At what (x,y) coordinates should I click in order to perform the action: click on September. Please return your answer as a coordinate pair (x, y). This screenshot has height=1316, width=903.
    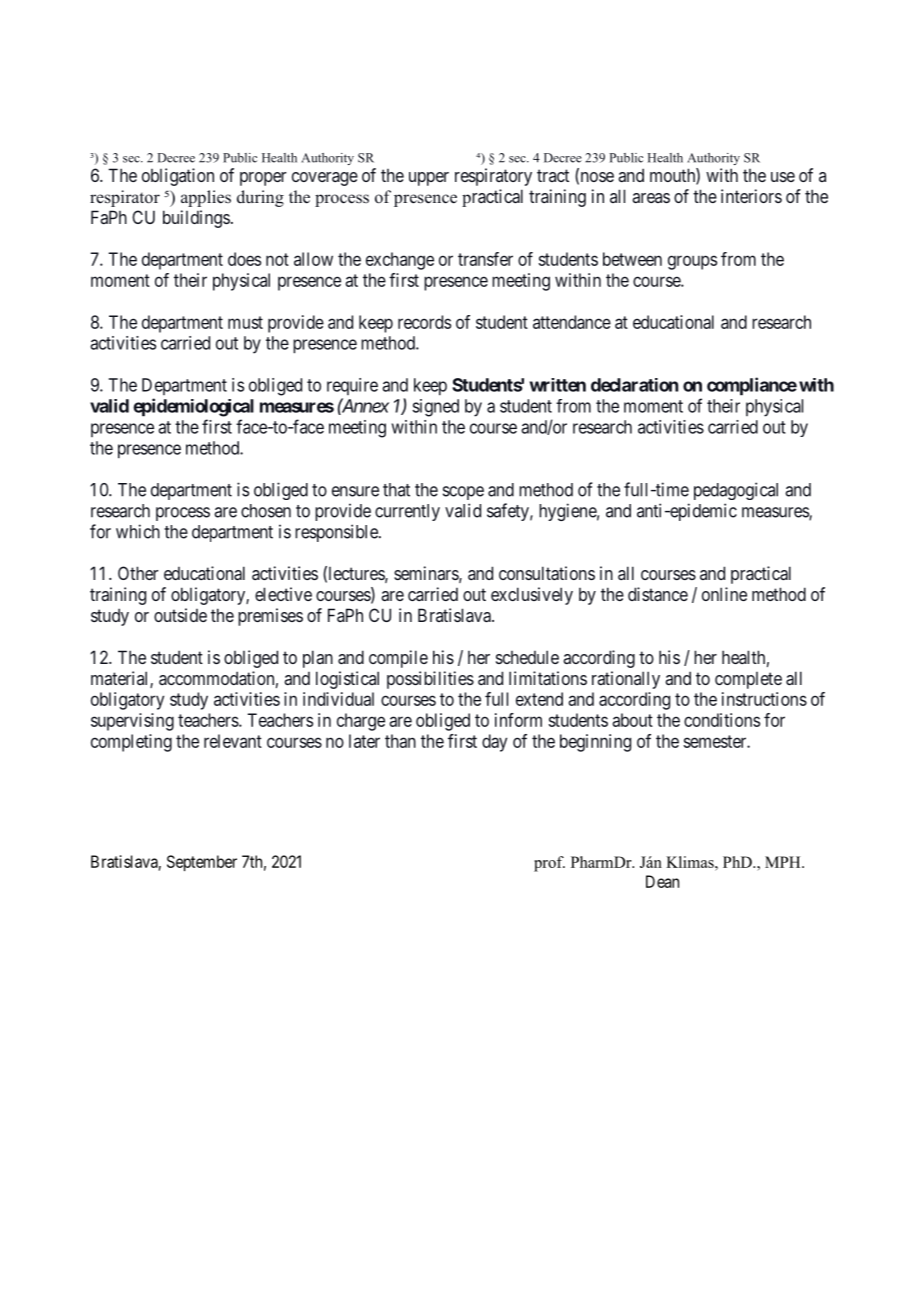
    Looking at the image, I should click on (202, 863).
